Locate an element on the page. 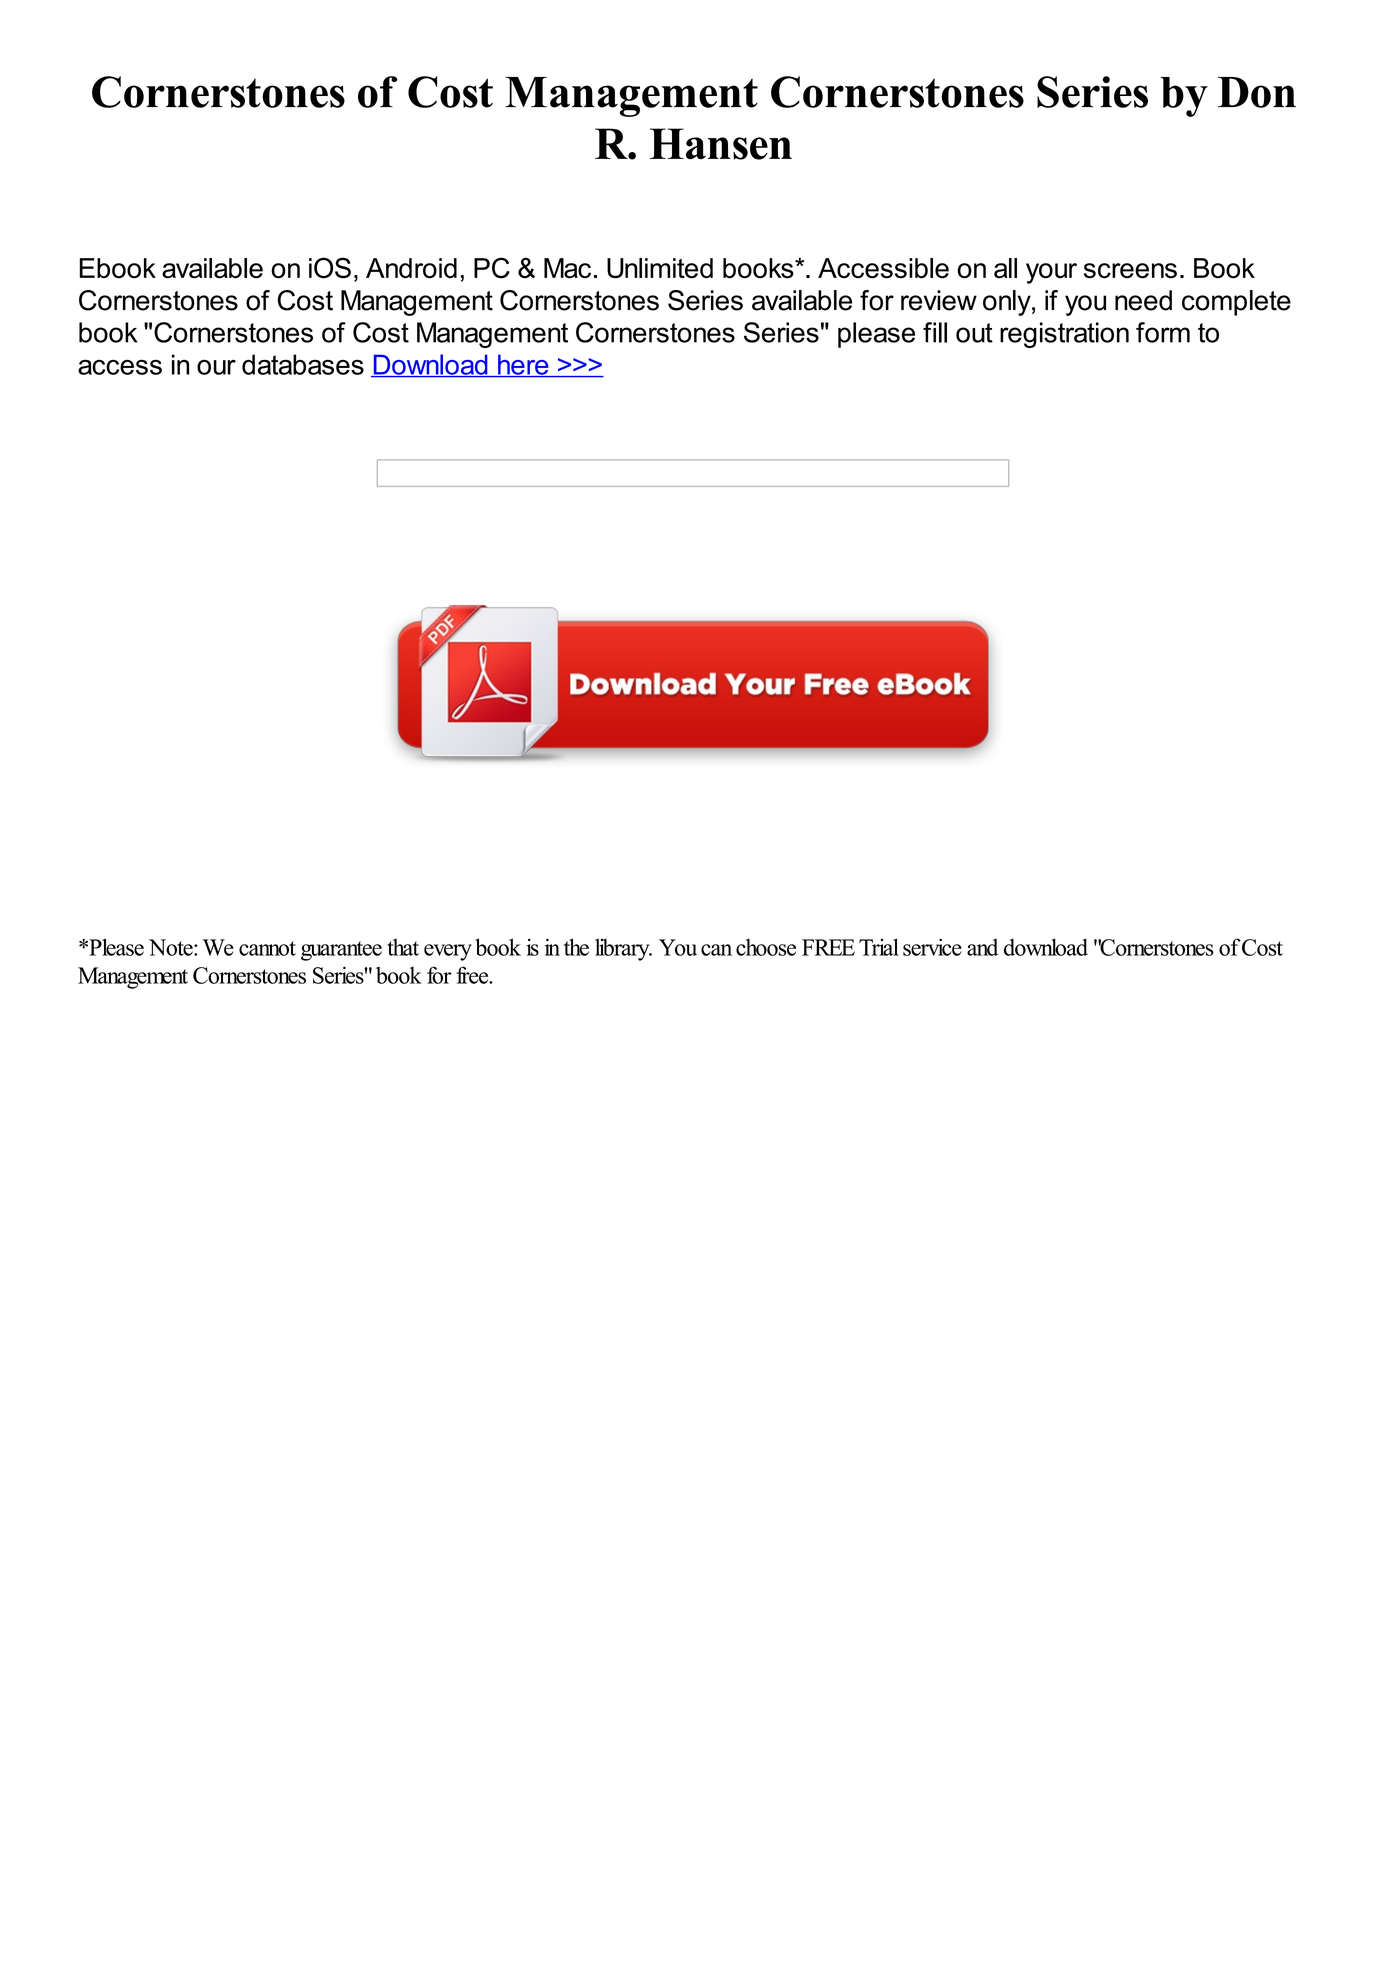 Image resolution: width=1388 pixels, height=1964 pixels. out is located at coordinates (974, 333).
